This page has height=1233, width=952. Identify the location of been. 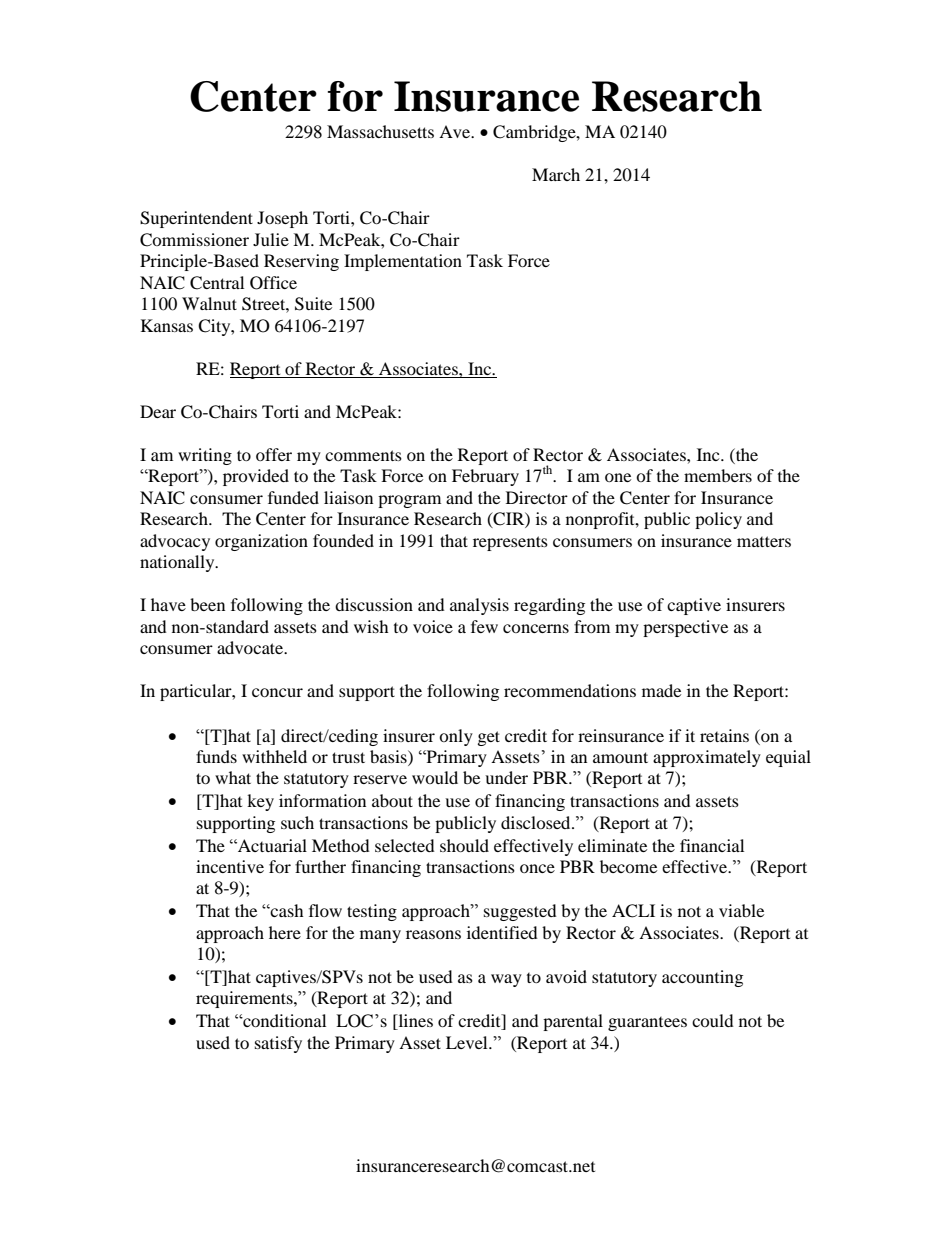
(207, 604).
